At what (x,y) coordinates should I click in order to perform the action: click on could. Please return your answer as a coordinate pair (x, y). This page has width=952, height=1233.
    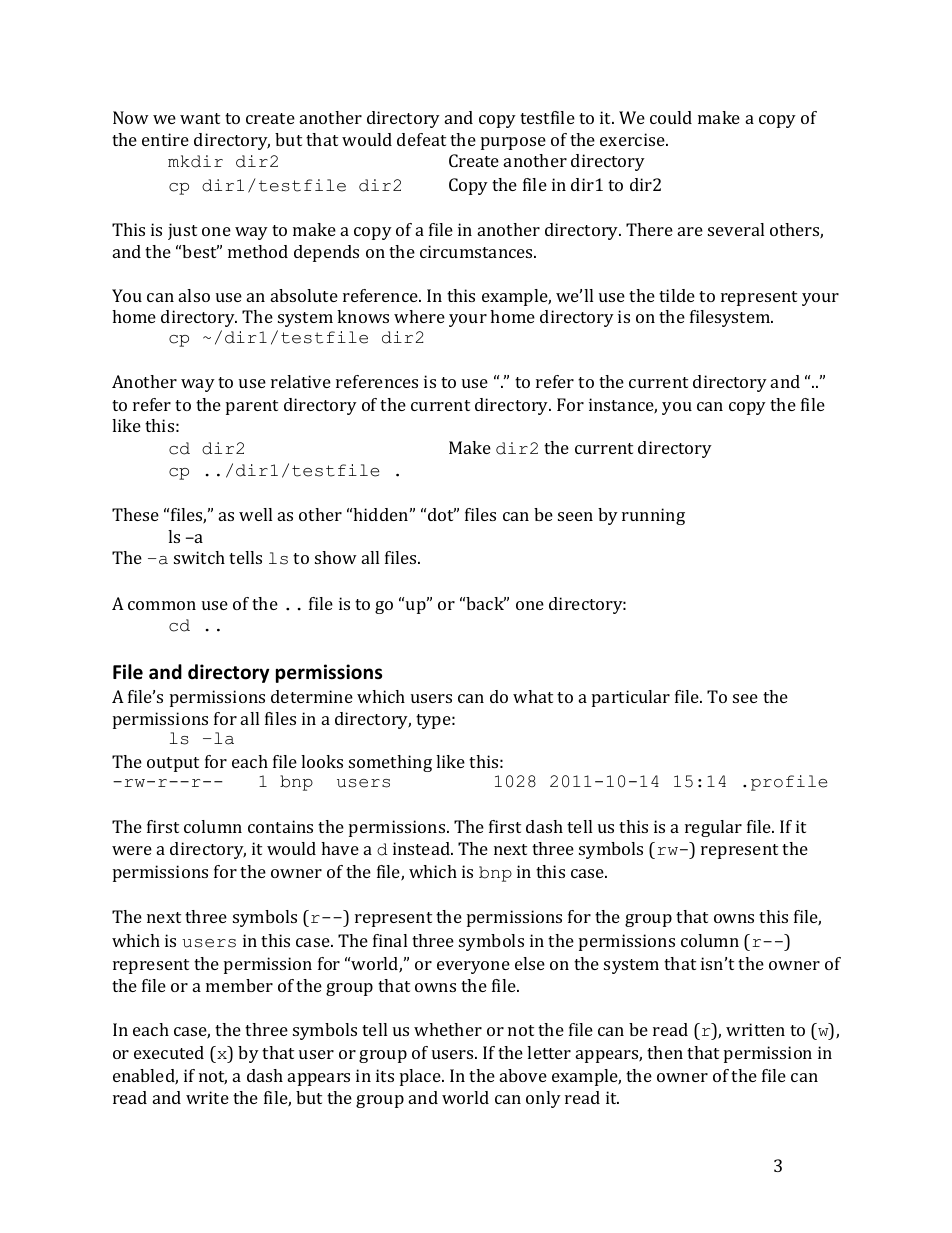
    Looking at the image, I should click on (671, 117).
